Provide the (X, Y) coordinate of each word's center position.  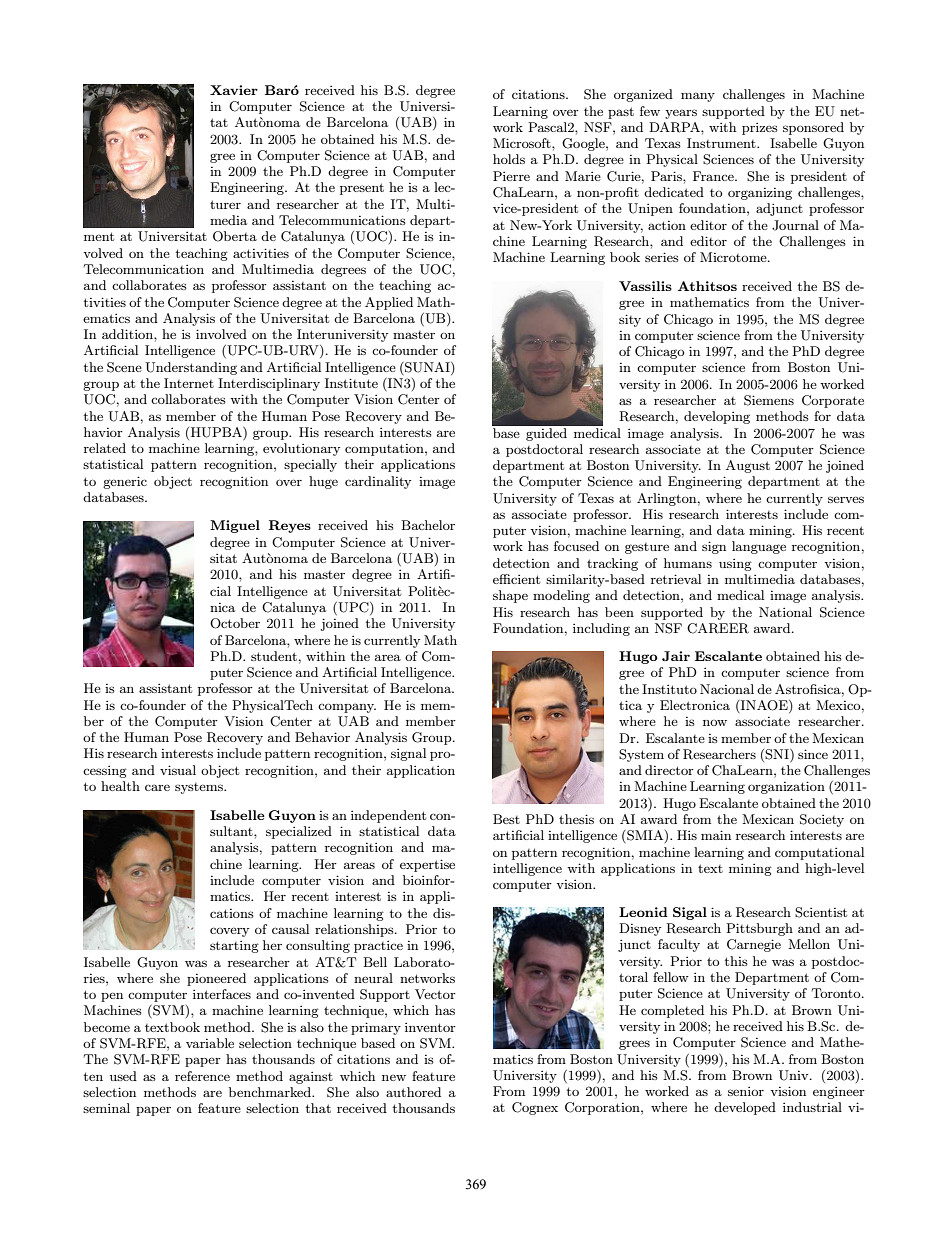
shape (510, 596)
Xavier (234, 90)
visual (178, 770)
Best (506, 819)
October (235, 623)
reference (202, 1076)
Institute (351, 383)
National (785, 612)
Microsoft (523, 143)
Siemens (769, 400)
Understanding (191, 368)
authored (413, 1092)
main (716, 835)
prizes (760, 129)
